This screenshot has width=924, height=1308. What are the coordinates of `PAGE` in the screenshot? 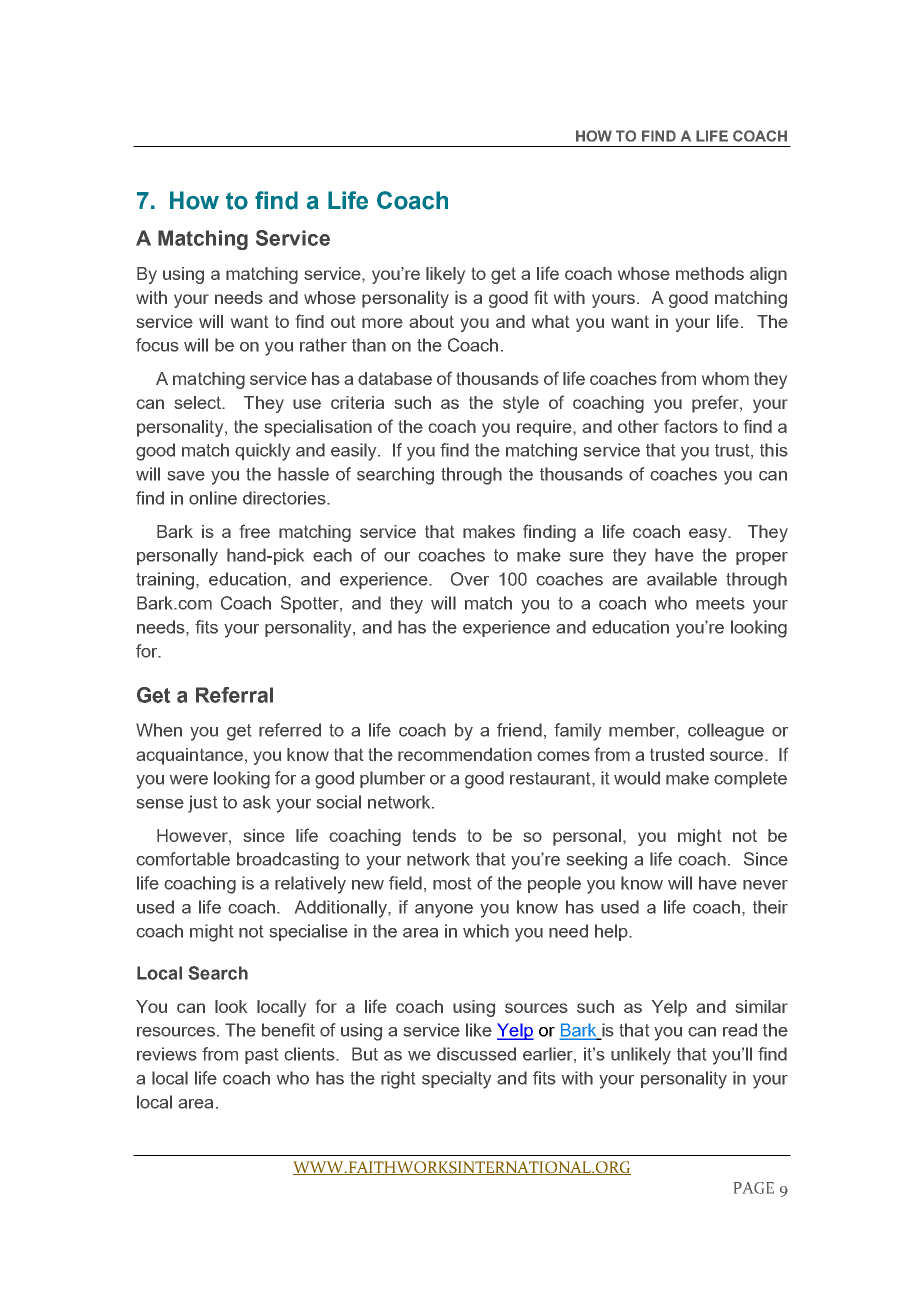 It's located at (754, 1188).
